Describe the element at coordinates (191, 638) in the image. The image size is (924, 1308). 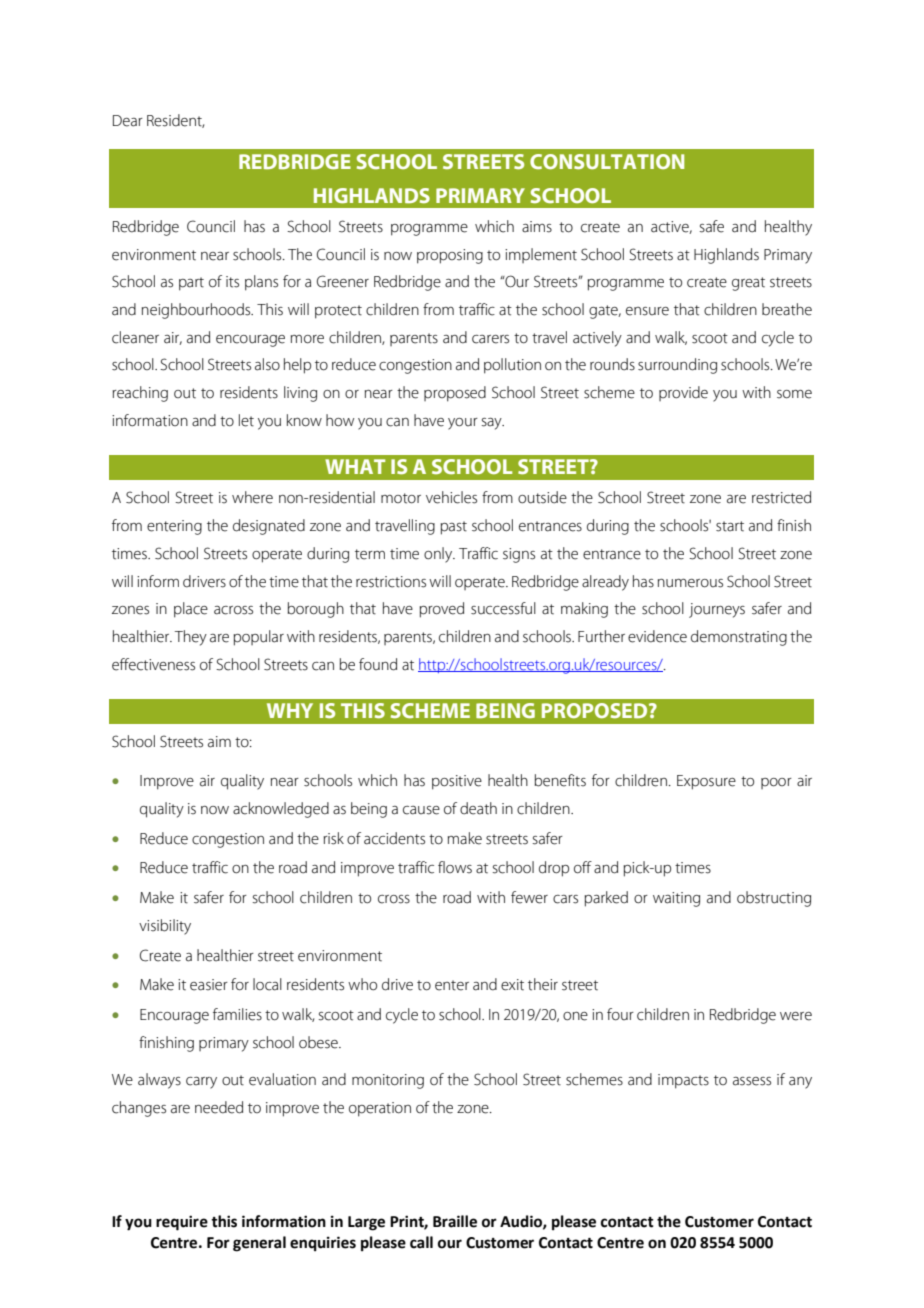
I see `They` at that location.
